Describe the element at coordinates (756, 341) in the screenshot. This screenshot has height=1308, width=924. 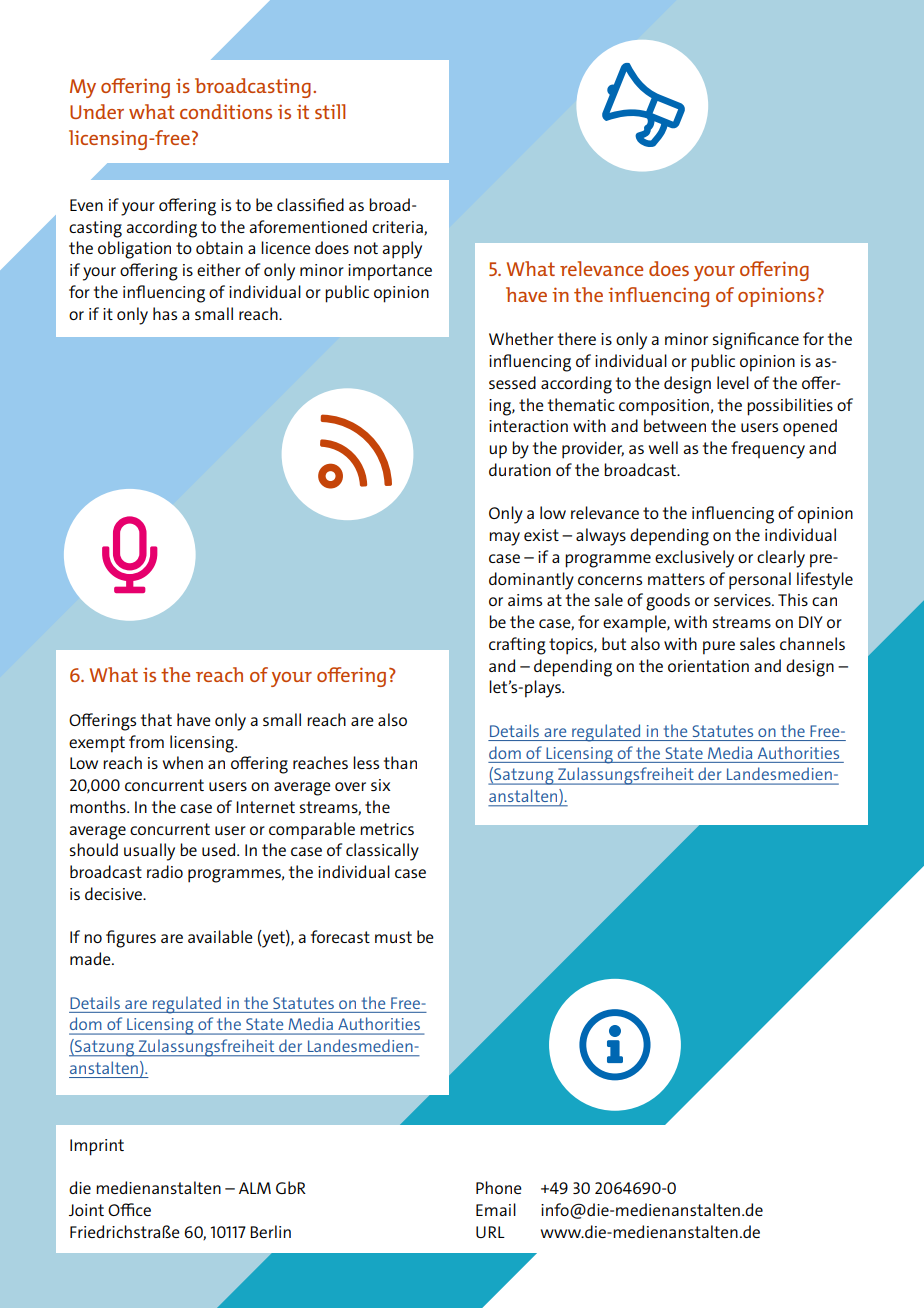
I see `significance` at that location.
